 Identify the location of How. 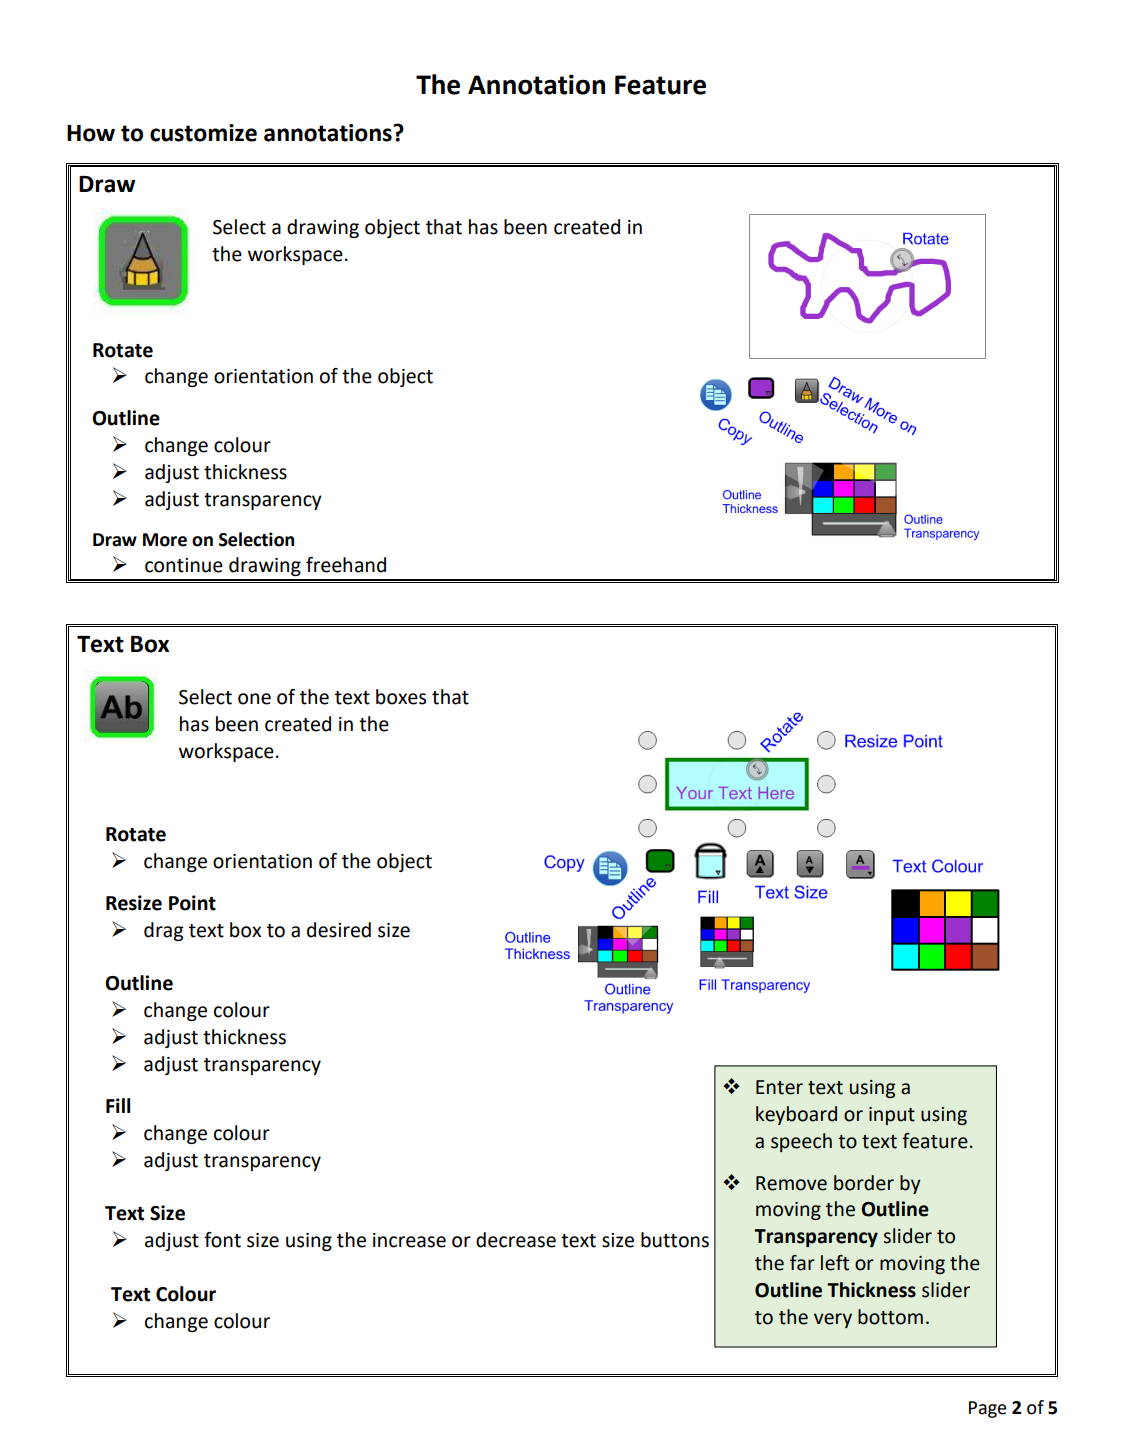
(91, 133).
